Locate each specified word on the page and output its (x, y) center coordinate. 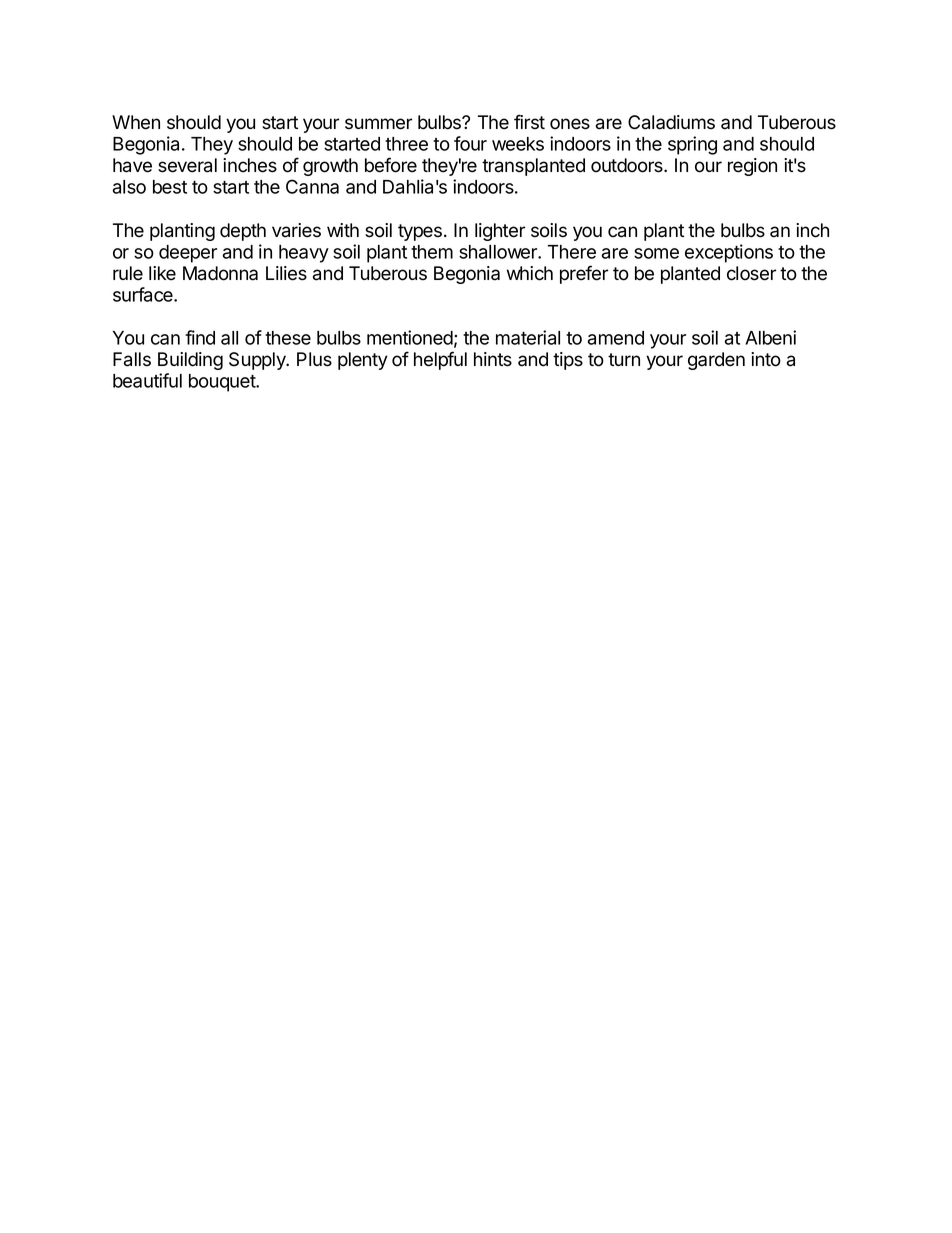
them (432, 252)
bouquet (223, 383)
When (136, 122)
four (470, 143)
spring (692, 145)
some (656, 253)
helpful (440, 360)
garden (716, 361)
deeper (188, 254)
